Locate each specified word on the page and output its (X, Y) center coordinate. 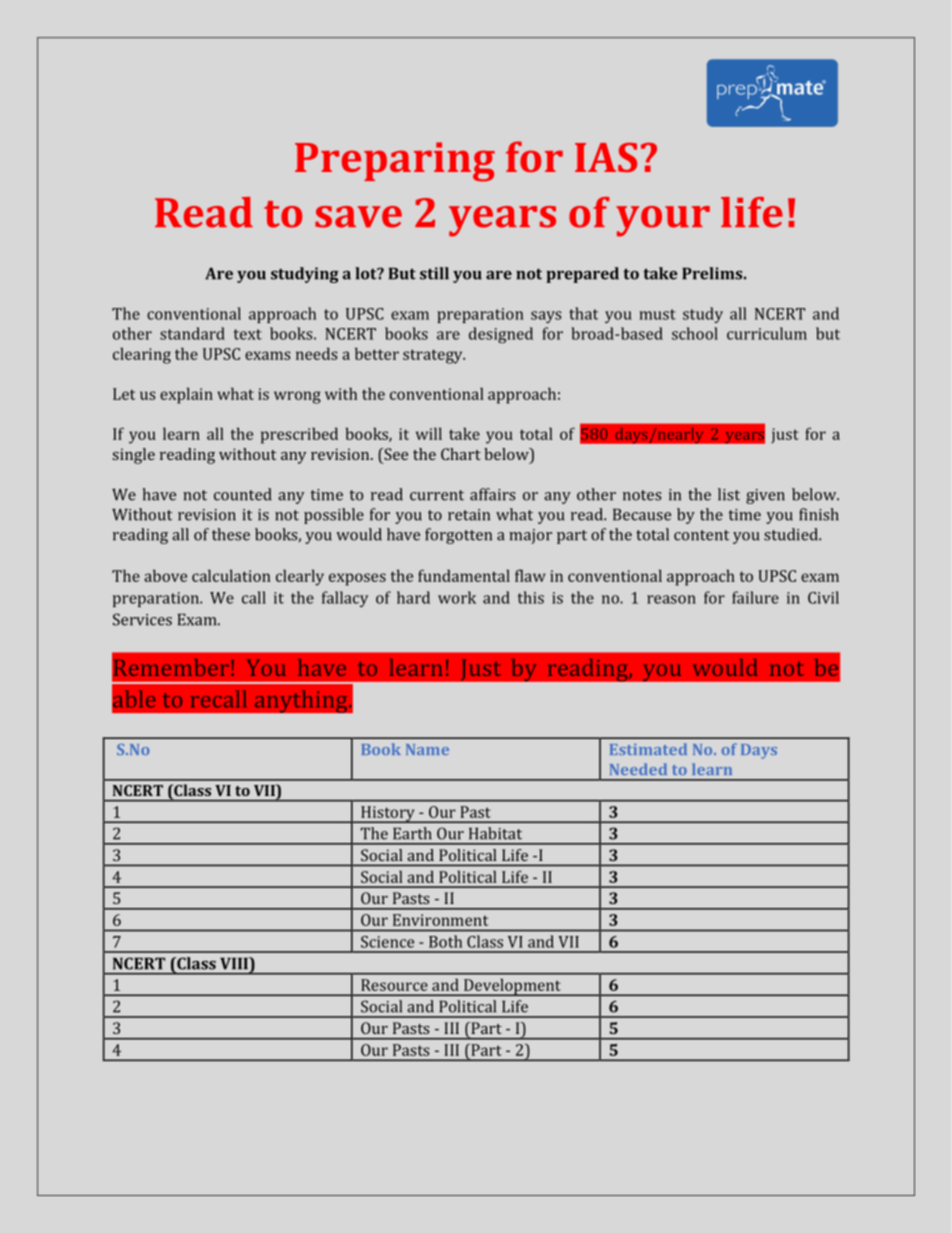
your (663, 221)
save (358, 217)
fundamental (464, 575)
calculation (231, 575)
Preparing (395, 162)
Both (445, 941)
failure (755, 597)
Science (387, 942)
